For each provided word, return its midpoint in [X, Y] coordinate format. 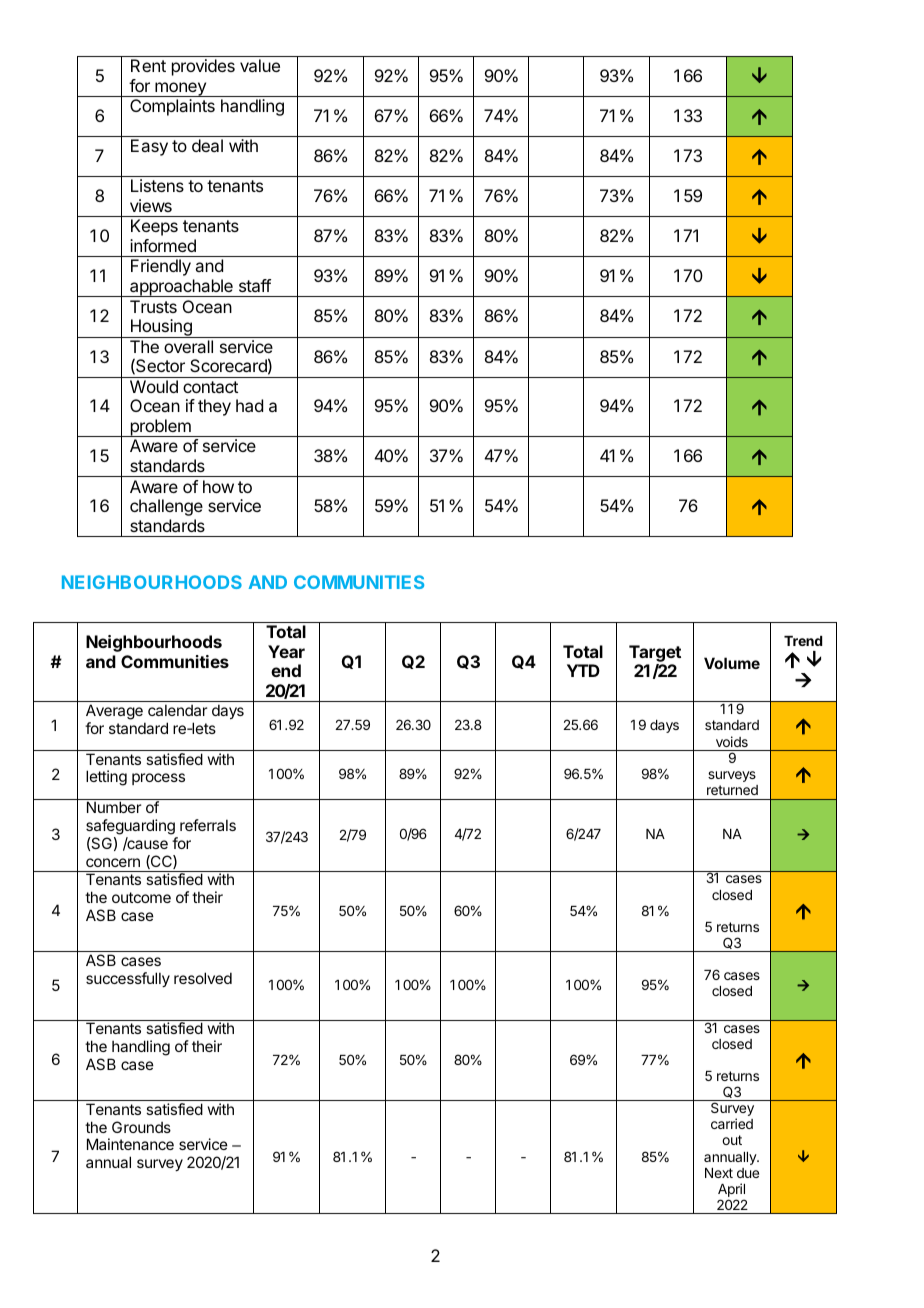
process [158, 779]
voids [732, 741]
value [260, 65]
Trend [803, 641]
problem [160, 428]
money [180, 89]
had [249, 405]
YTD [583, 670]
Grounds [141, 1127]
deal [207, 145]
